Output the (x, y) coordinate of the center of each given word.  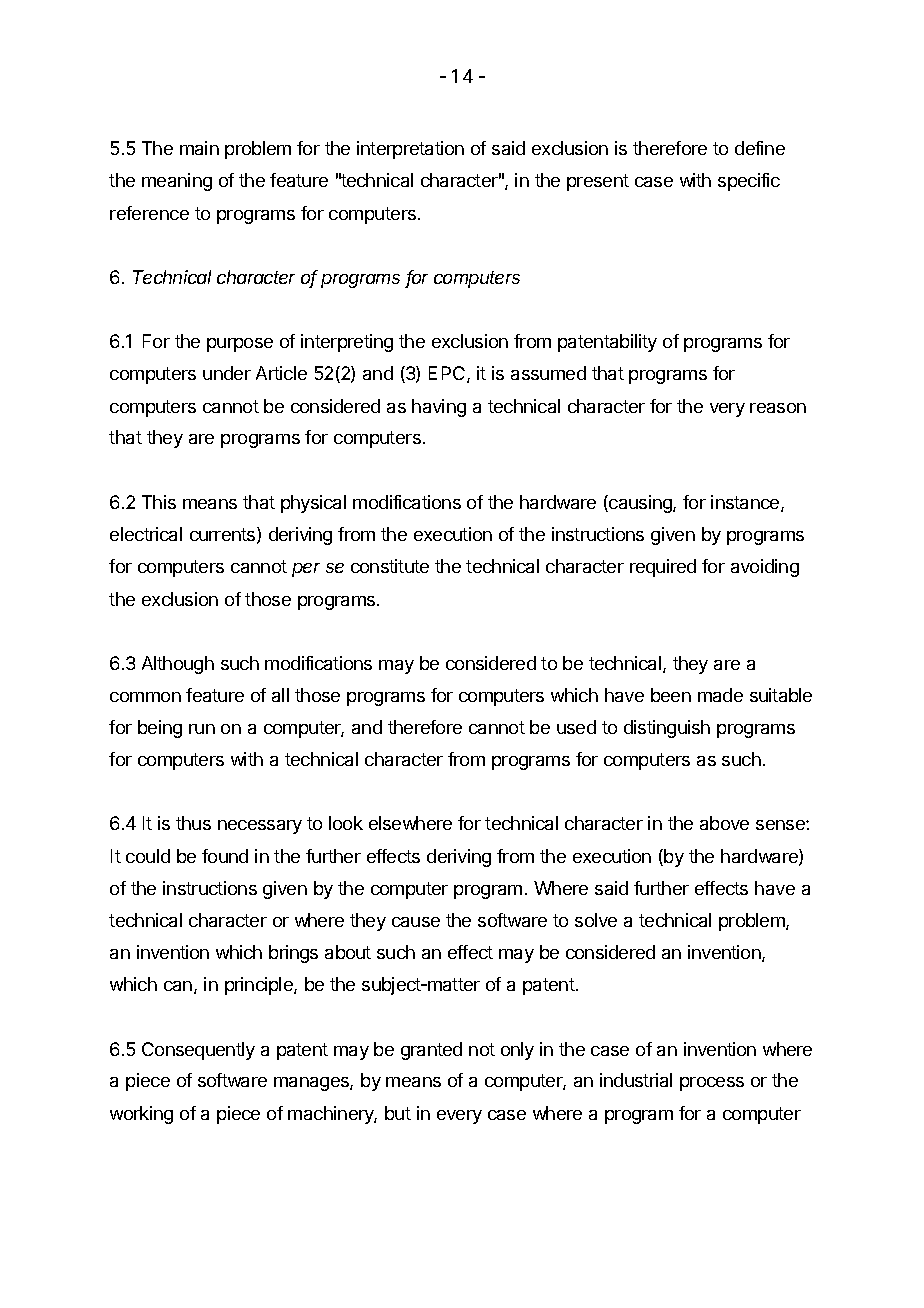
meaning (177, 182)
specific (749, 182)
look (346, 823)
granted (431, 1051)
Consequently (198, 1051)
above (724, 823)
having (439, 408)
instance (746, 503)
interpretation (410, 150)
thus (193, 823)
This (159, 502)
